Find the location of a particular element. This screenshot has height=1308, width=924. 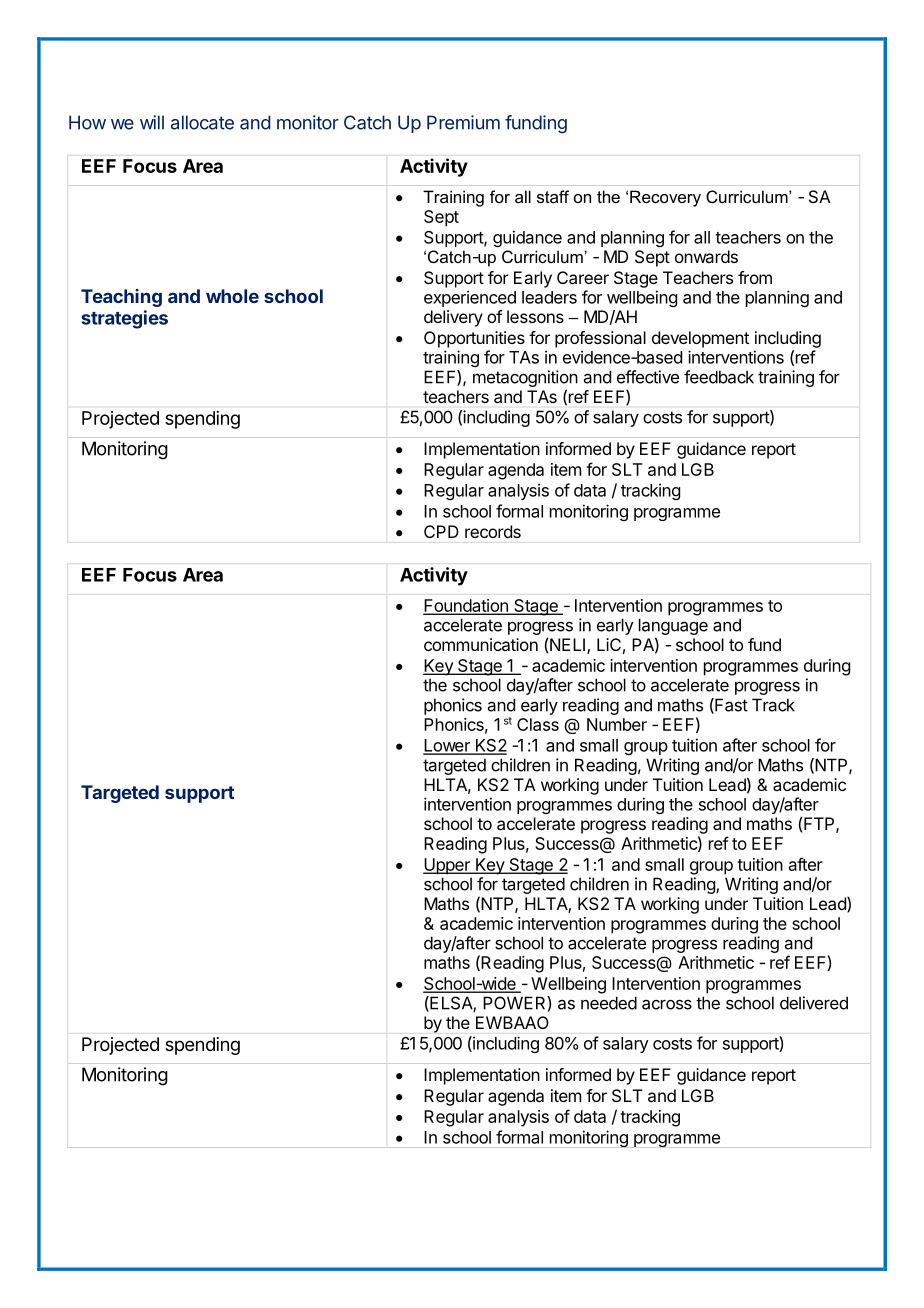

language is located at coordinates (673, 628).
